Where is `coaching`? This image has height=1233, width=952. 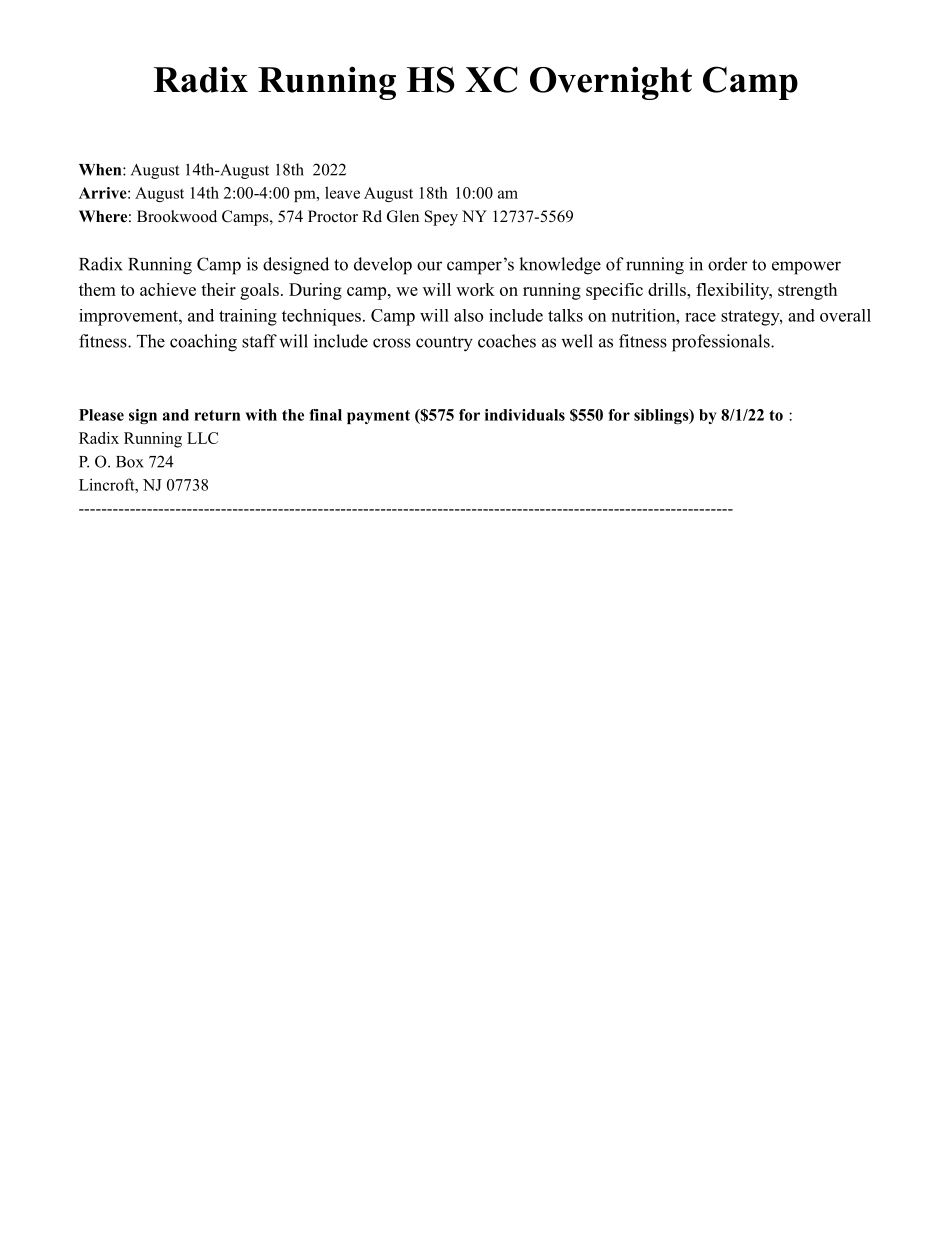
coaching is located at coordinates (203, 343).
